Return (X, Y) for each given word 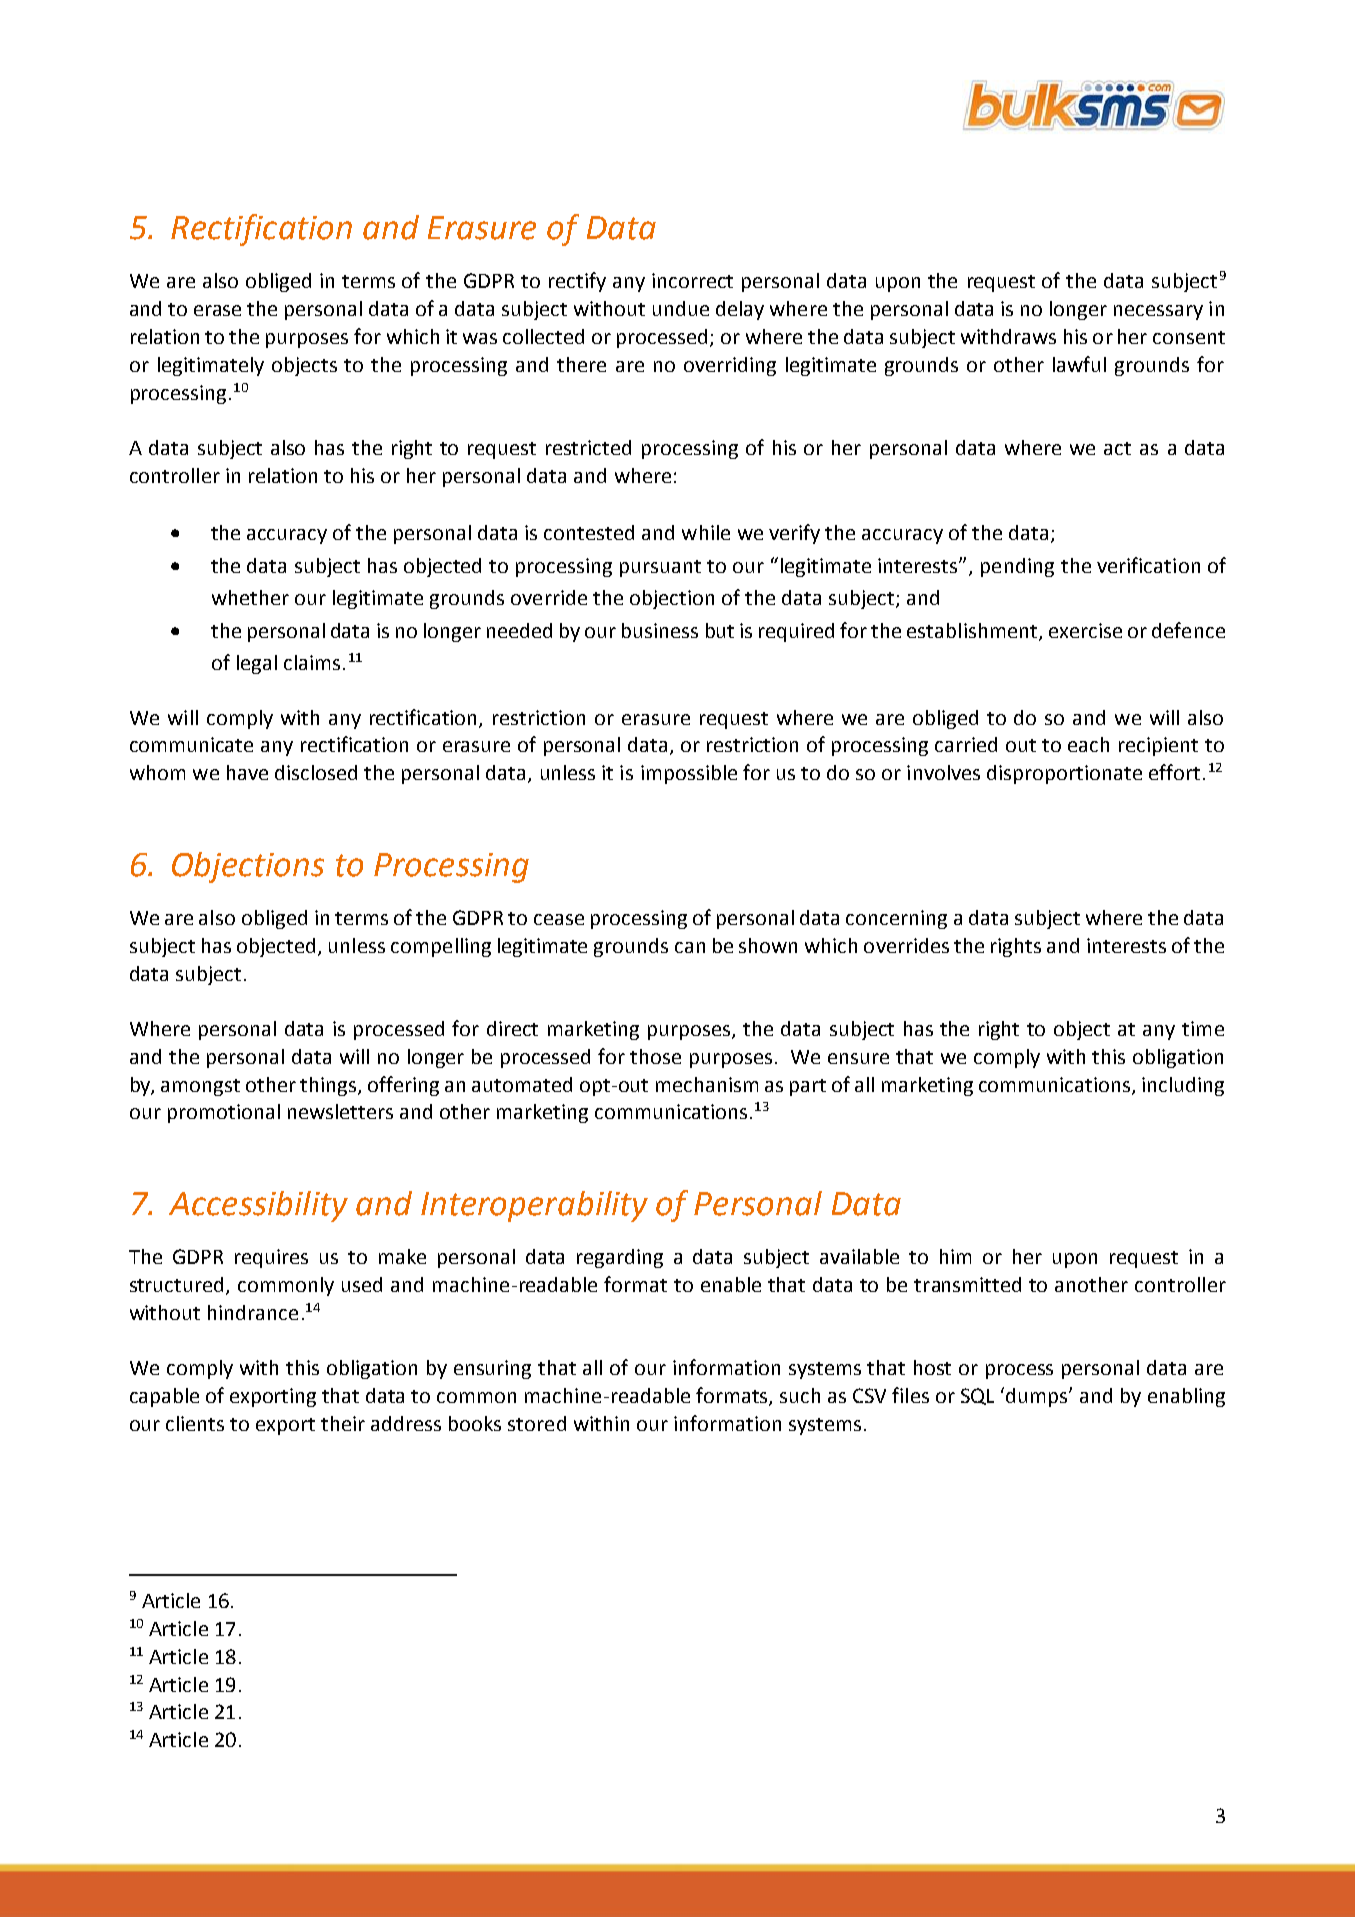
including (1183, 1086)
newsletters (340, 1111)
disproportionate (1064, 774)
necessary (1158, 312)
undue (681, 308)
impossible (689, 774)
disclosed (316, 772)
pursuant (660, 568)
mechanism (707, 1084)
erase (217, 310)
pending (1017, 567)
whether (250, 597)
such (800, 1395)
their (343, 1423)
